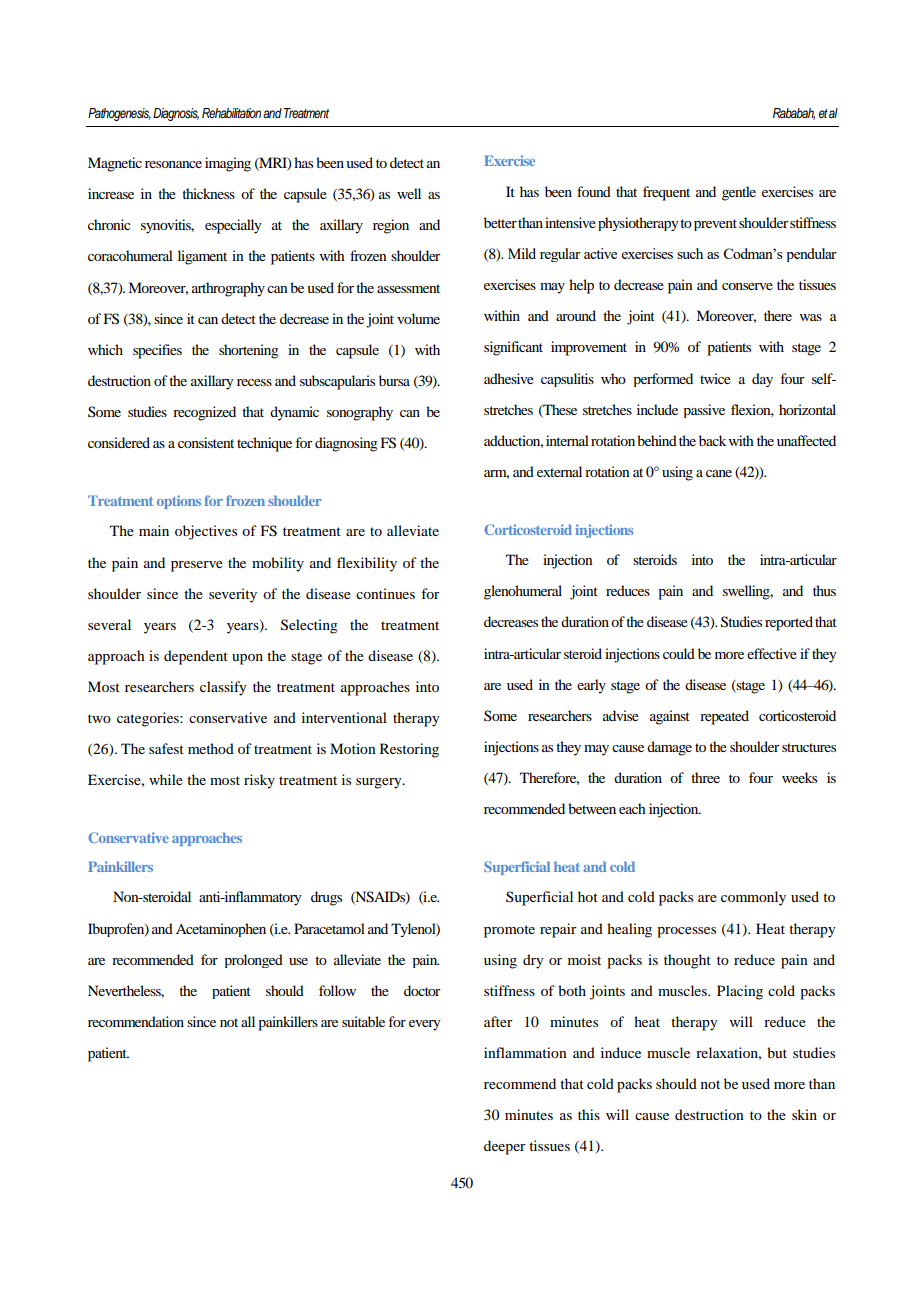 This screenshot has width=924, height=1308. Describe the element at coordinates (196, 657) in the screenshot. I see `dependent` at that location.
